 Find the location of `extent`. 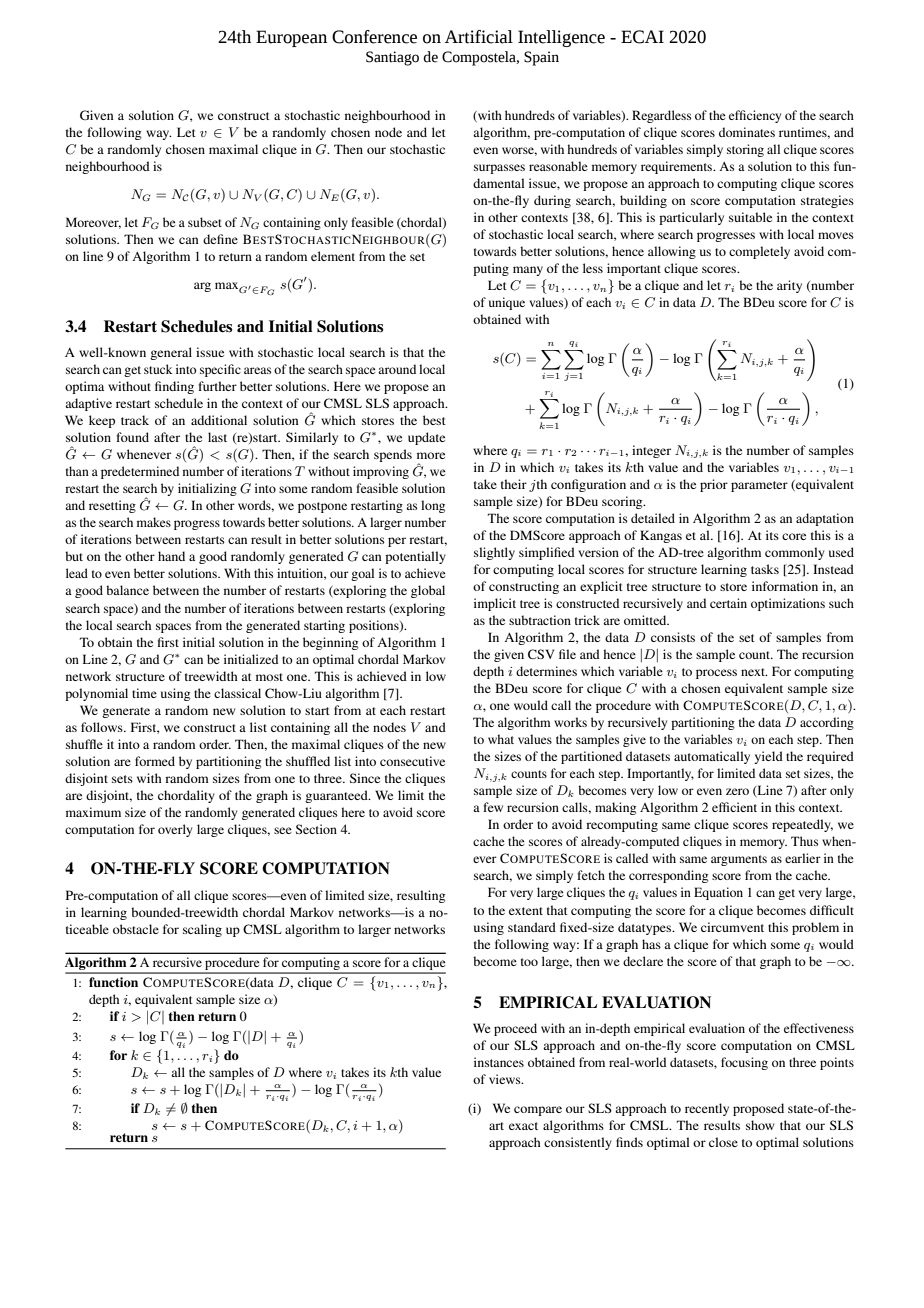

extent is located at coordinates (526, 911).
